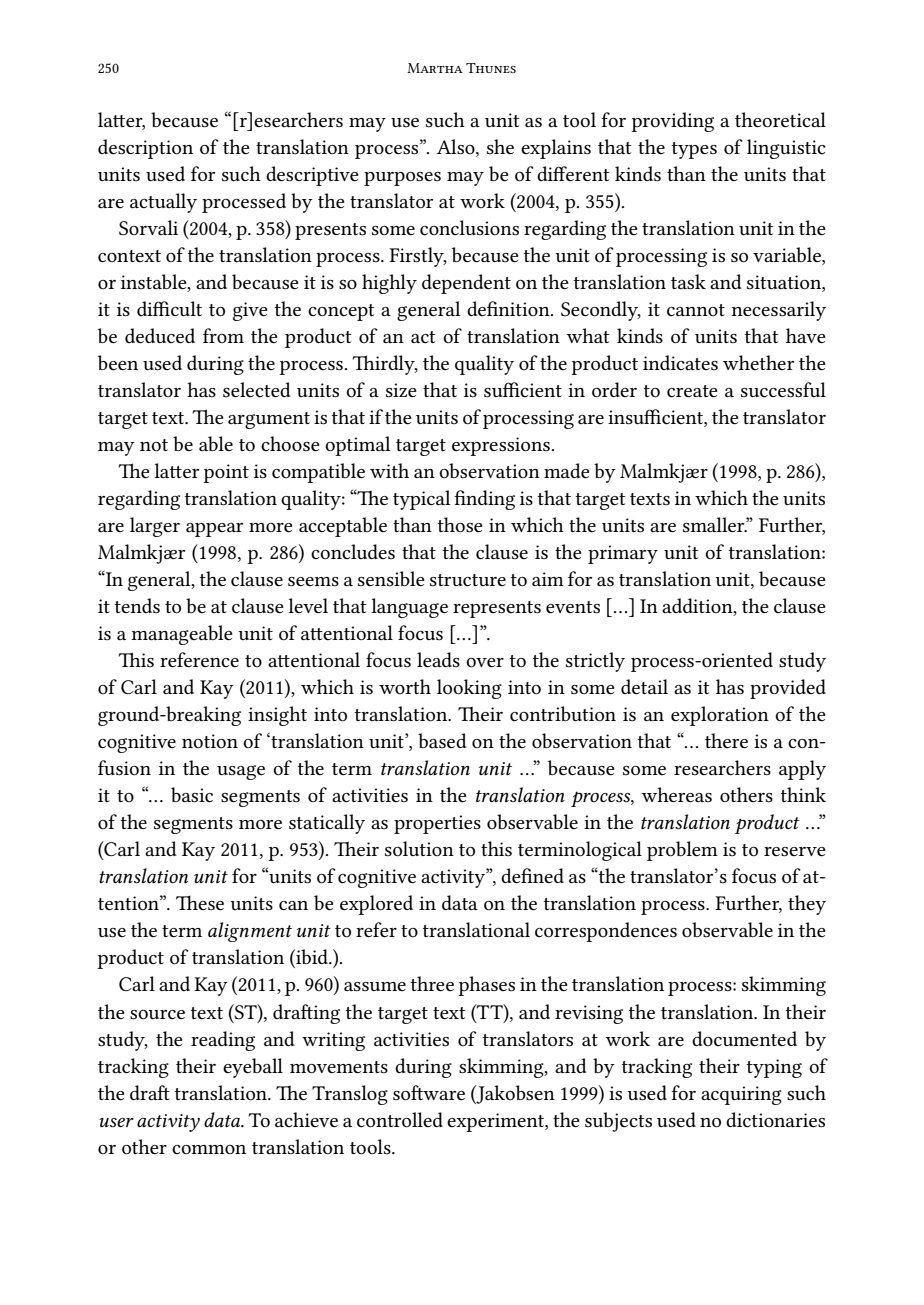  What do you see at coordinates (419, 849) in the screenshot?
I see `solution` at bounding box center [419, 849].
